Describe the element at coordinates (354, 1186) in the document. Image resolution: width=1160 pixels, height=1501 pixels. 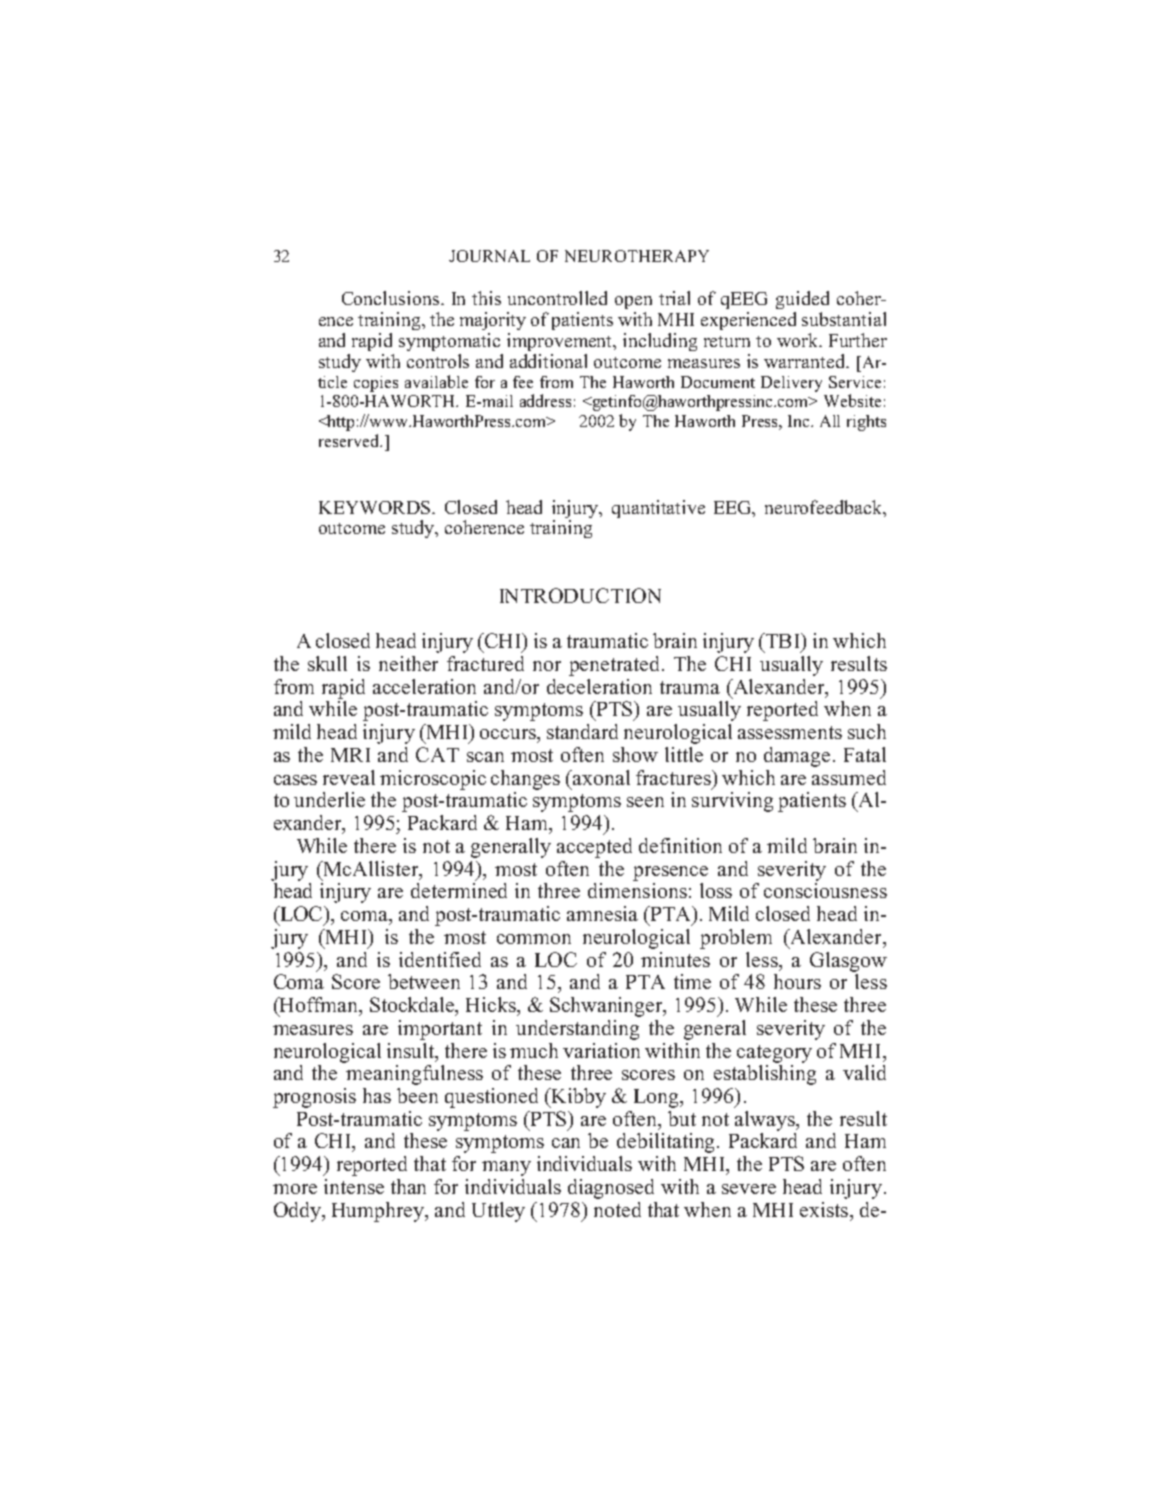
I see `intense` at that location.
